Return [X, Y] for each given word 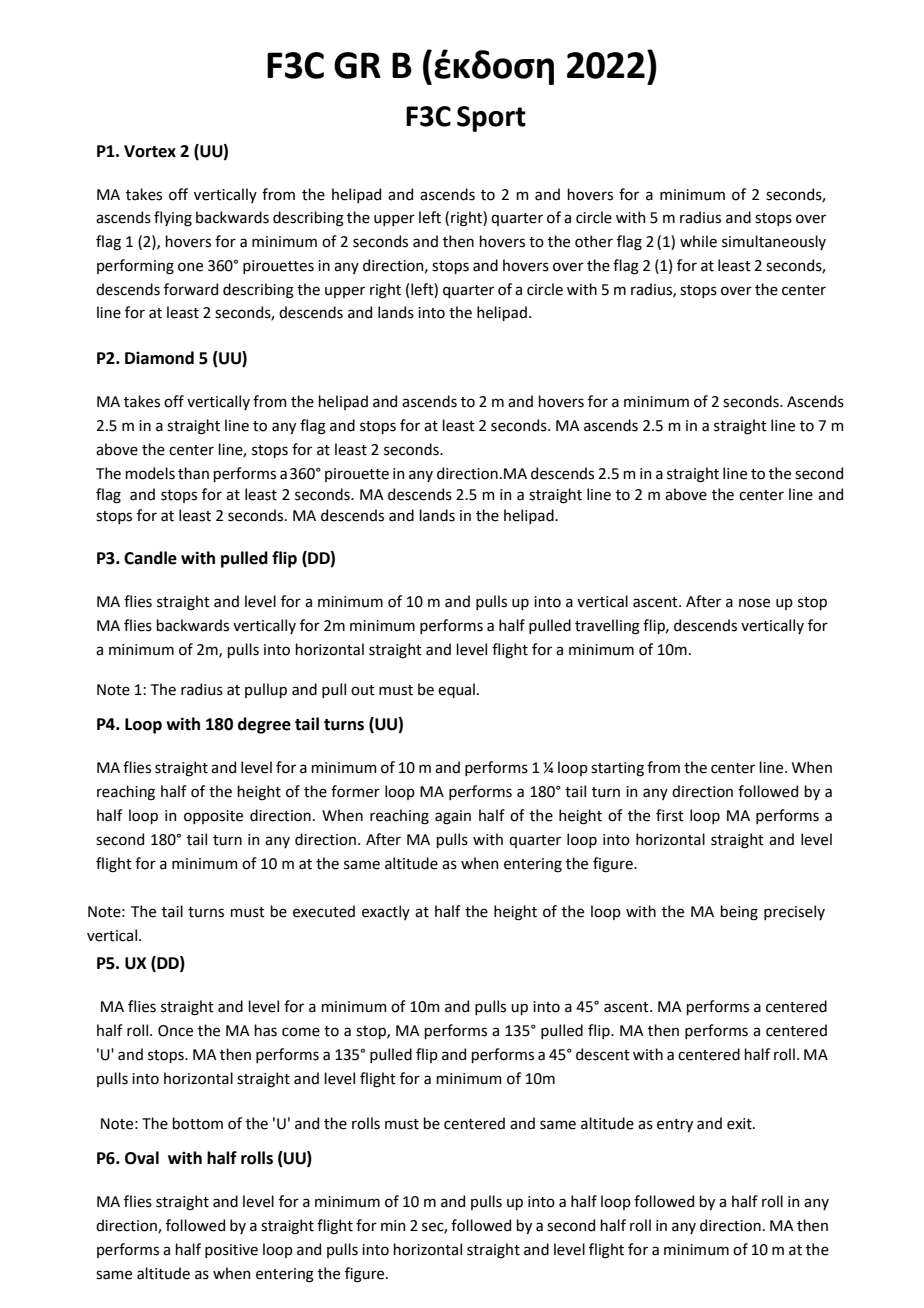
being [739, 913]
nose [754, 603]
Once [175, 1031]
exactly [386, 912]
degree [264, 725]
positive [231, 1251]
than [193, 473]
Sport [491, 119]
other [594, 241]
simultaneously [774, 242]
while [698, 241]
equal [456, 690]
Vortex [150, 151]
